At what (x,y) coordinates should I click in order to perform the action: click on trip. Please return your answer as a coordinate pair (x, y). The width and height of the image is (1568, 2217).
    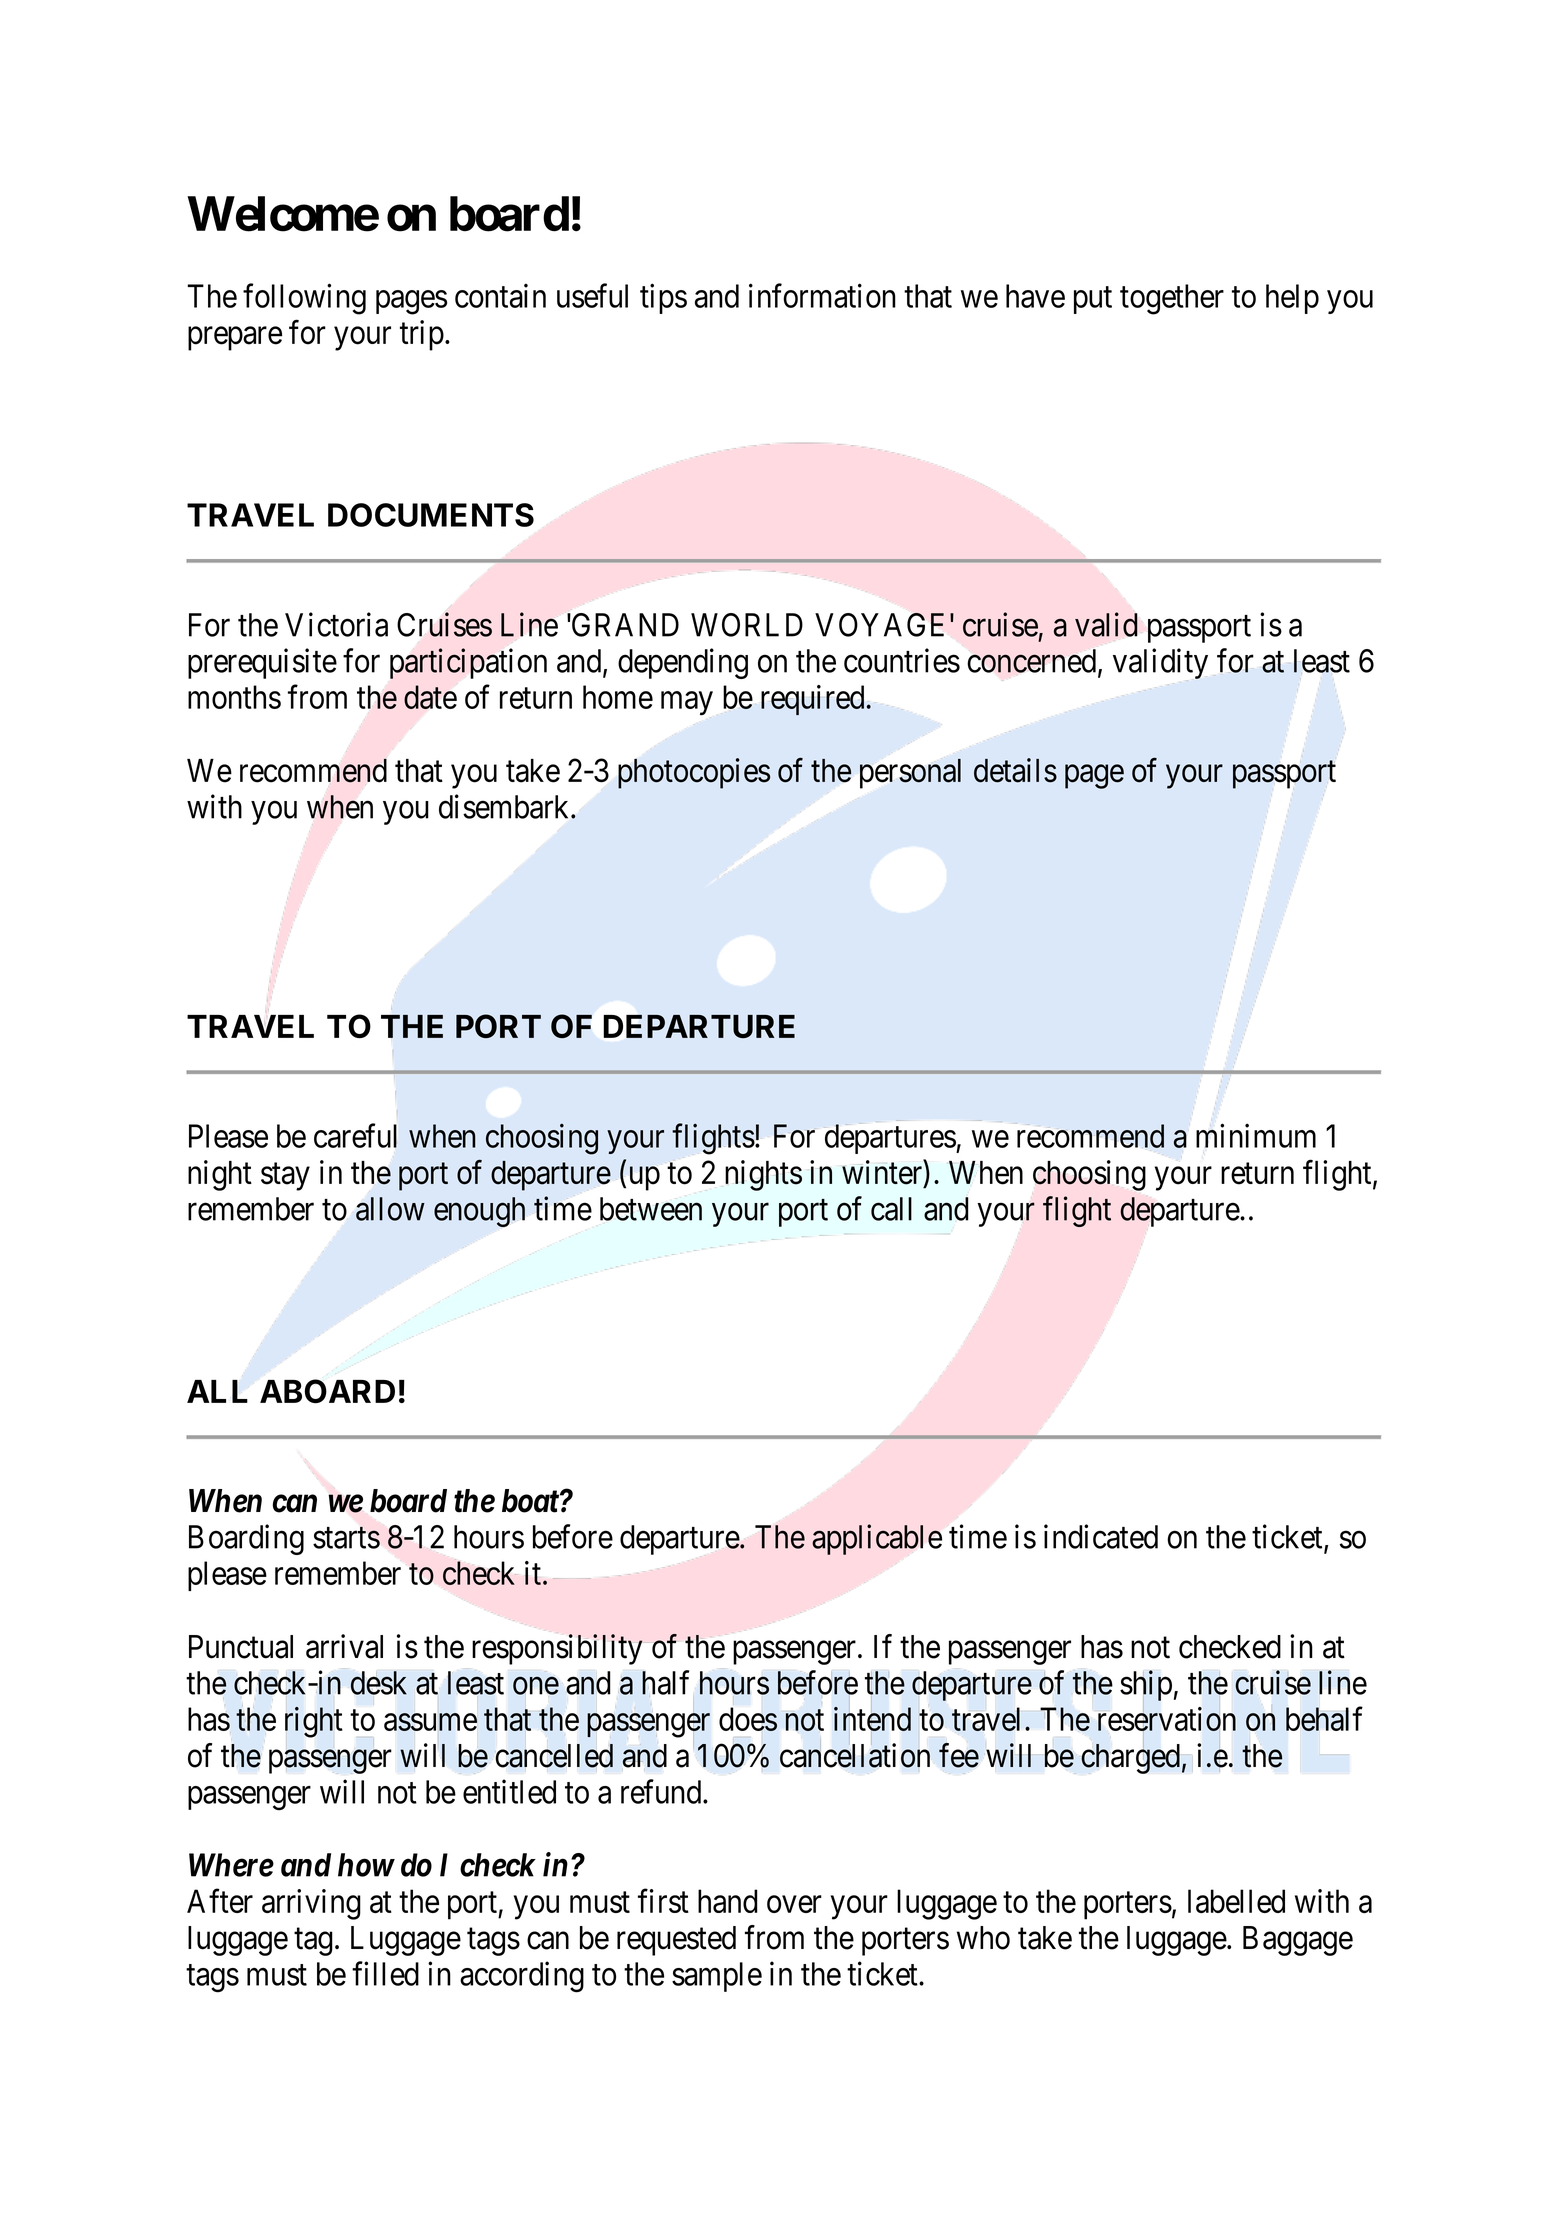
    Looking at the image, I should click on (422, 335).
